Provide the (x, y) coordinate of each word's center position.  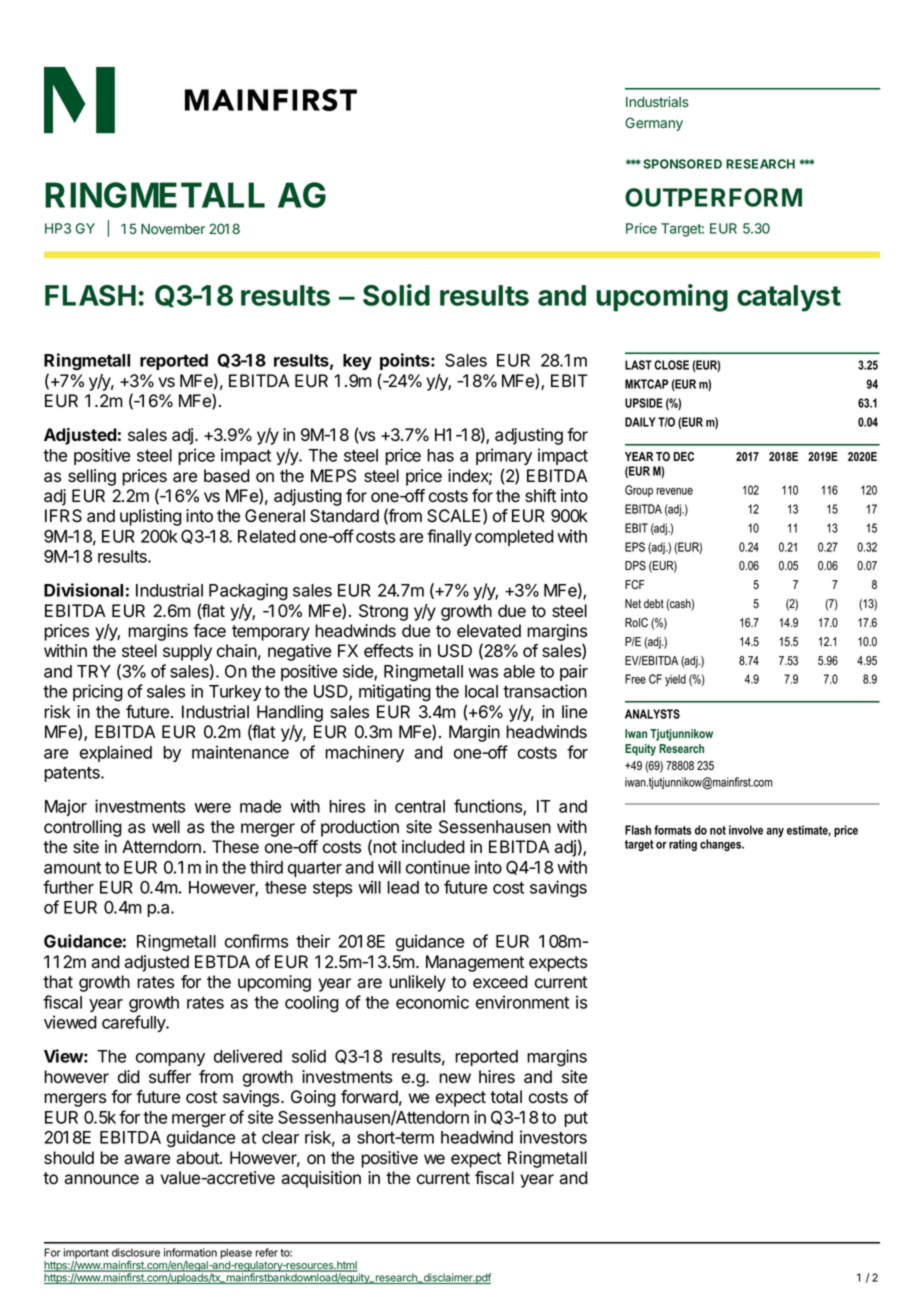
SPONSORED (682, 164)
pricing (98, 693)
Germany (654, 124)
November (173, 229)
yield (675, 680)
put (576, 1119)
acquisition (321, 1179)
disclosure (136, 1252)
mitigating (395, 693)
